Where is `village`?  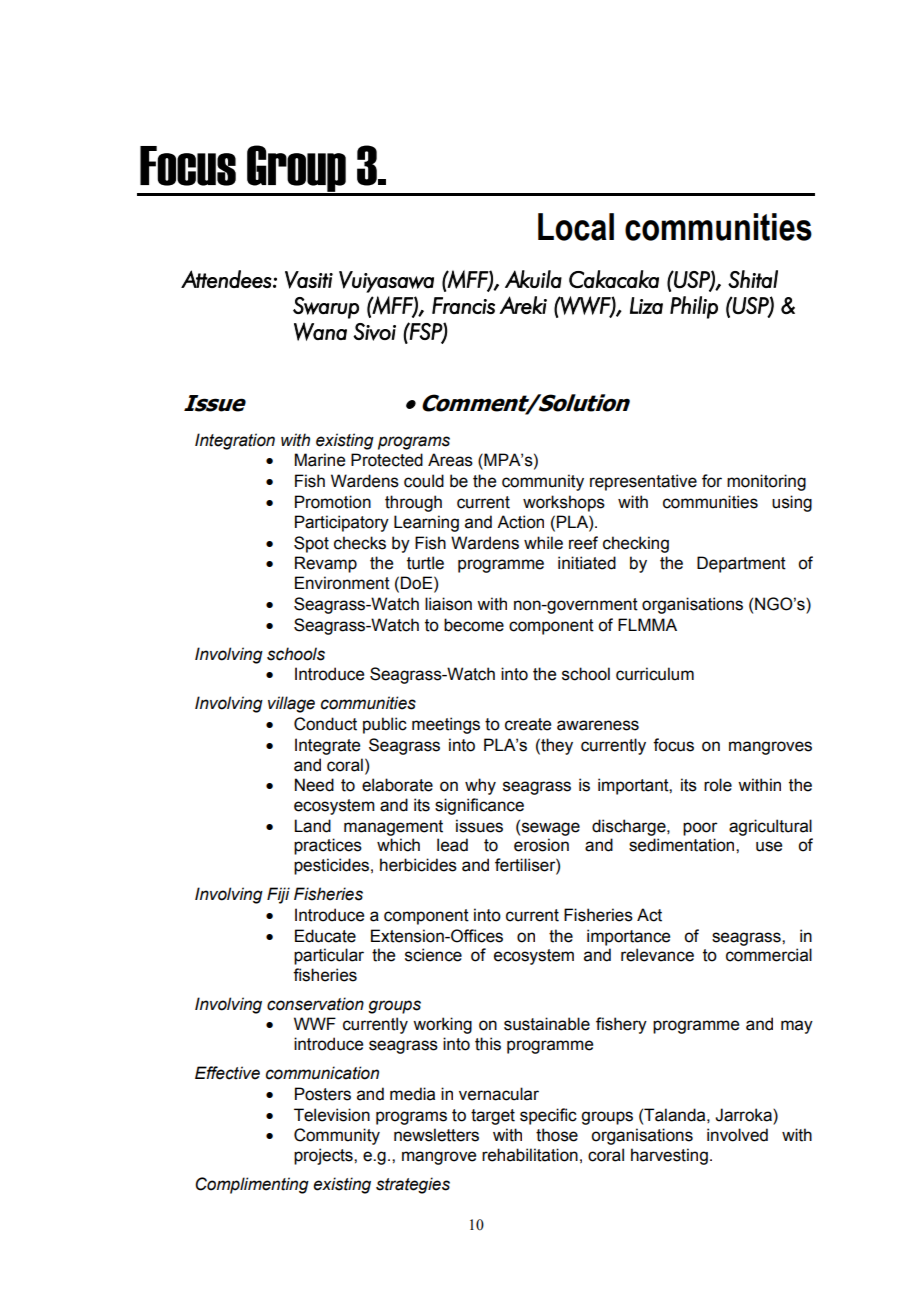 village is located at coordinates (291, 704).
